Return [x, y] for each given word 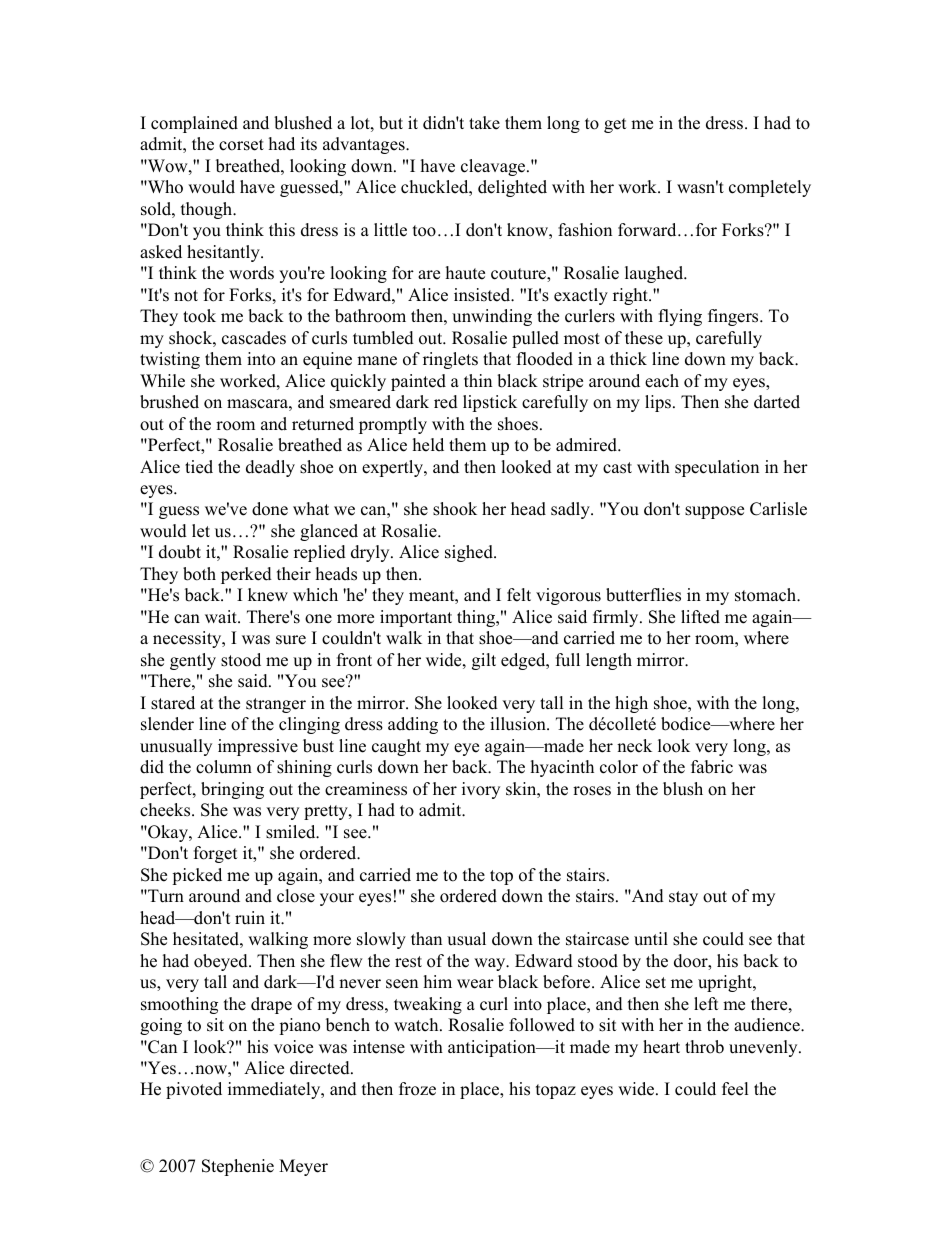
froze [417, 1089]
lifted [700, 617]
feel [735, 1089]
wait [222, 616]
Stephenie [238, 1167]
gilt [484, 661]
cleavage [494, 167]
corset [241, 145]
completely [770, 188]
